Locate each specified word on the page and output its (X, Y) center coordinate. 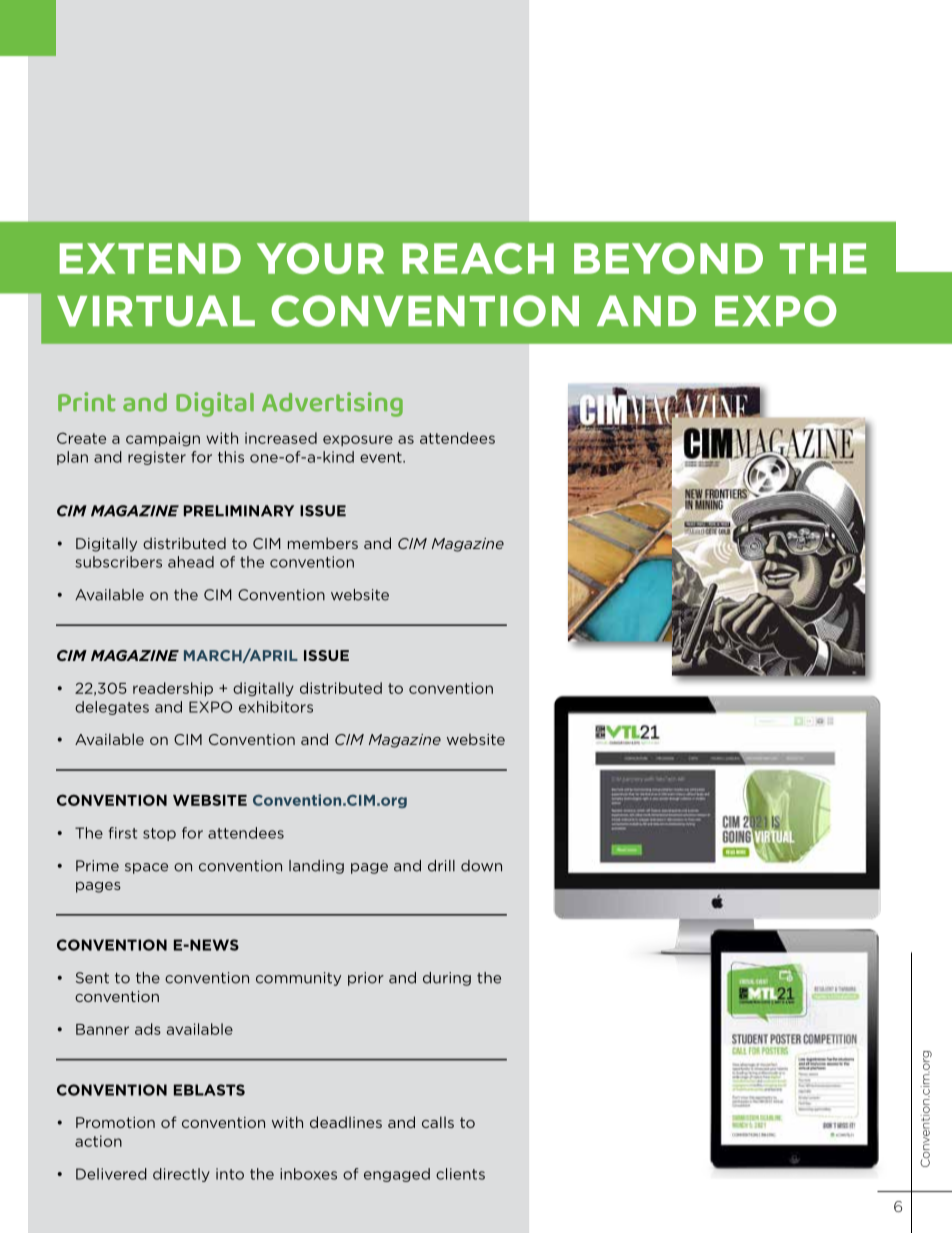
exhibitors (276, 707)
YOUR (320, 258)
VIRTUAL (156, 311)
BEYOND (668, 258)
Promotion (115, 1122)
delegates (112, 708)
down (481, 866)
